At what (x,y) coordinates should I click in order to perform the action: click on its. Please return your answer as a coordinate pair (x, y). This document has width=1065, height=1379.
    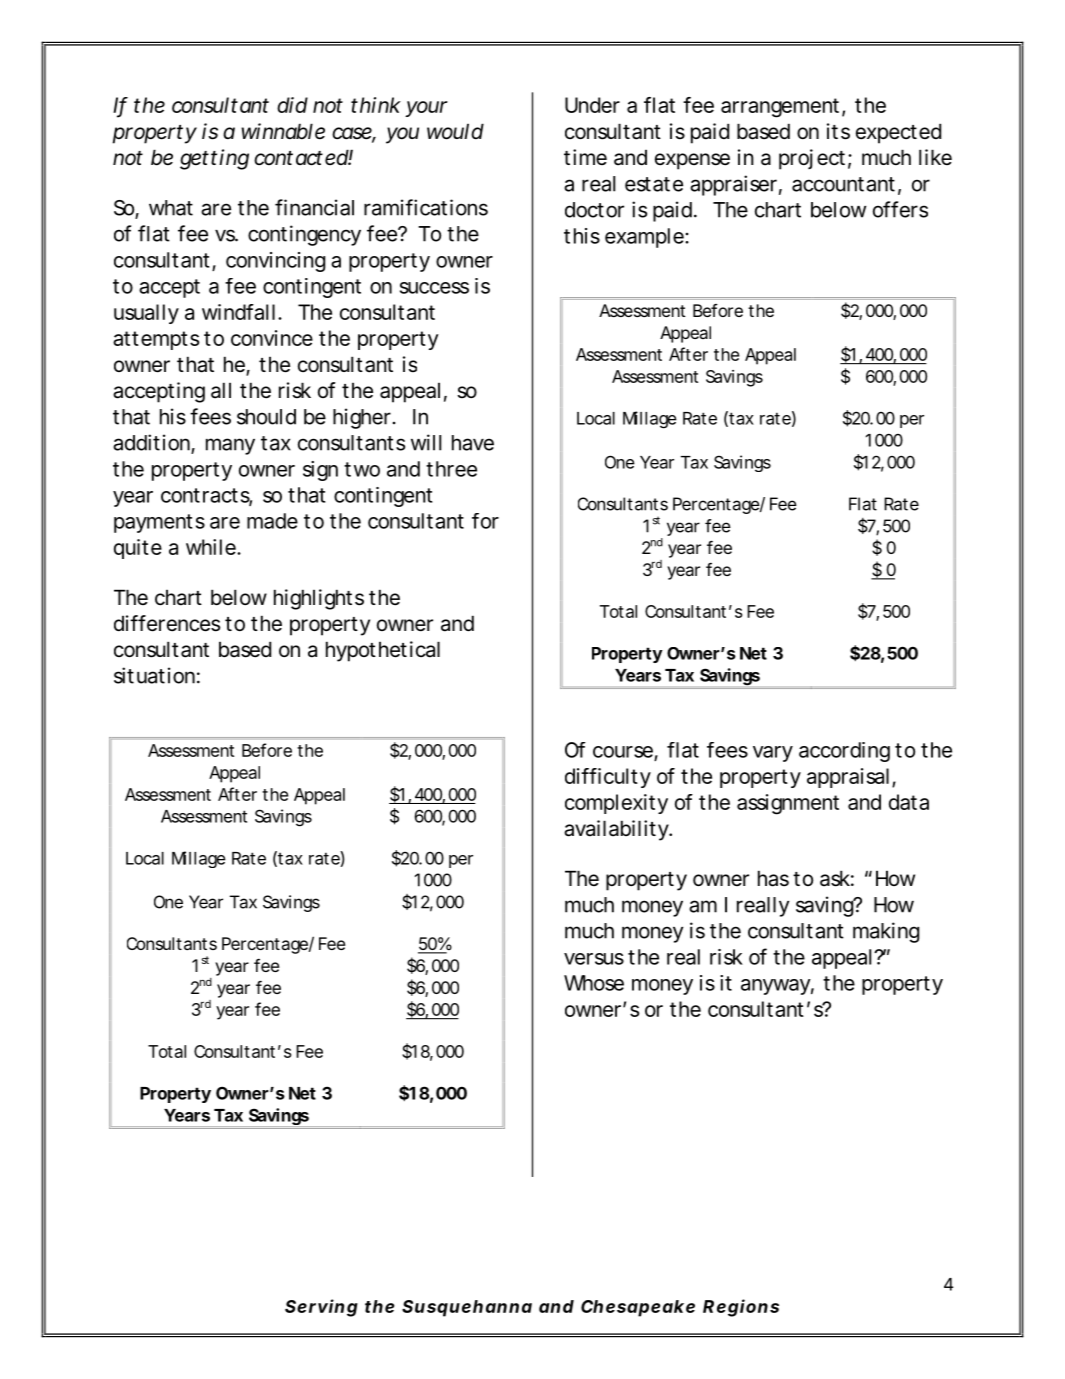
    Looking at the image, I should click on (838, 131).
